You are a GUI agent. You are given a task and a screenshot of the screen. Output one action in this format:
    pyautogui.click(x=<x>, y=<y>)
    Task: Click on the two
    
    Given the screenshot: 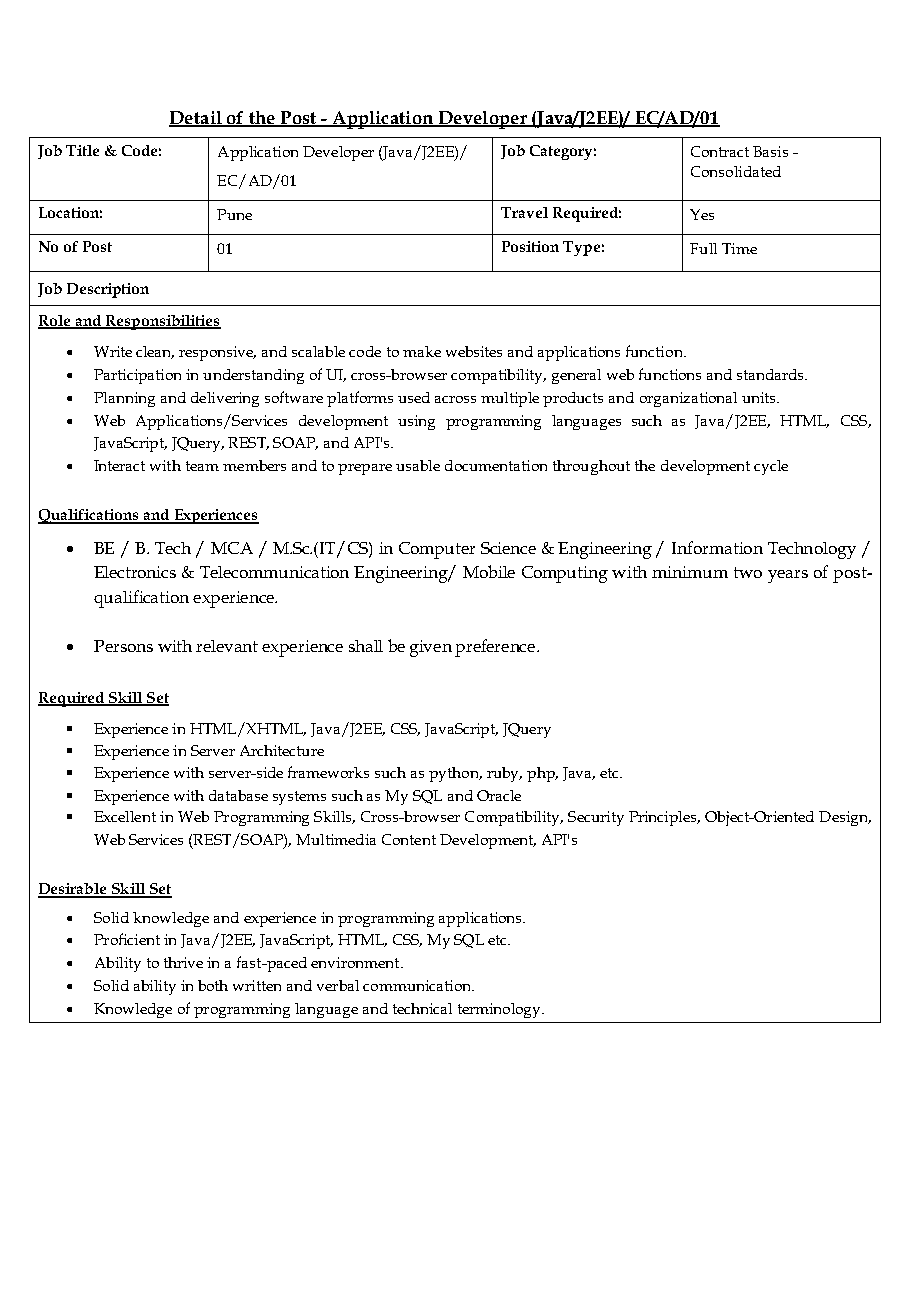 What is the action you would take?
    pyautogui.click(x=748, y=572)
